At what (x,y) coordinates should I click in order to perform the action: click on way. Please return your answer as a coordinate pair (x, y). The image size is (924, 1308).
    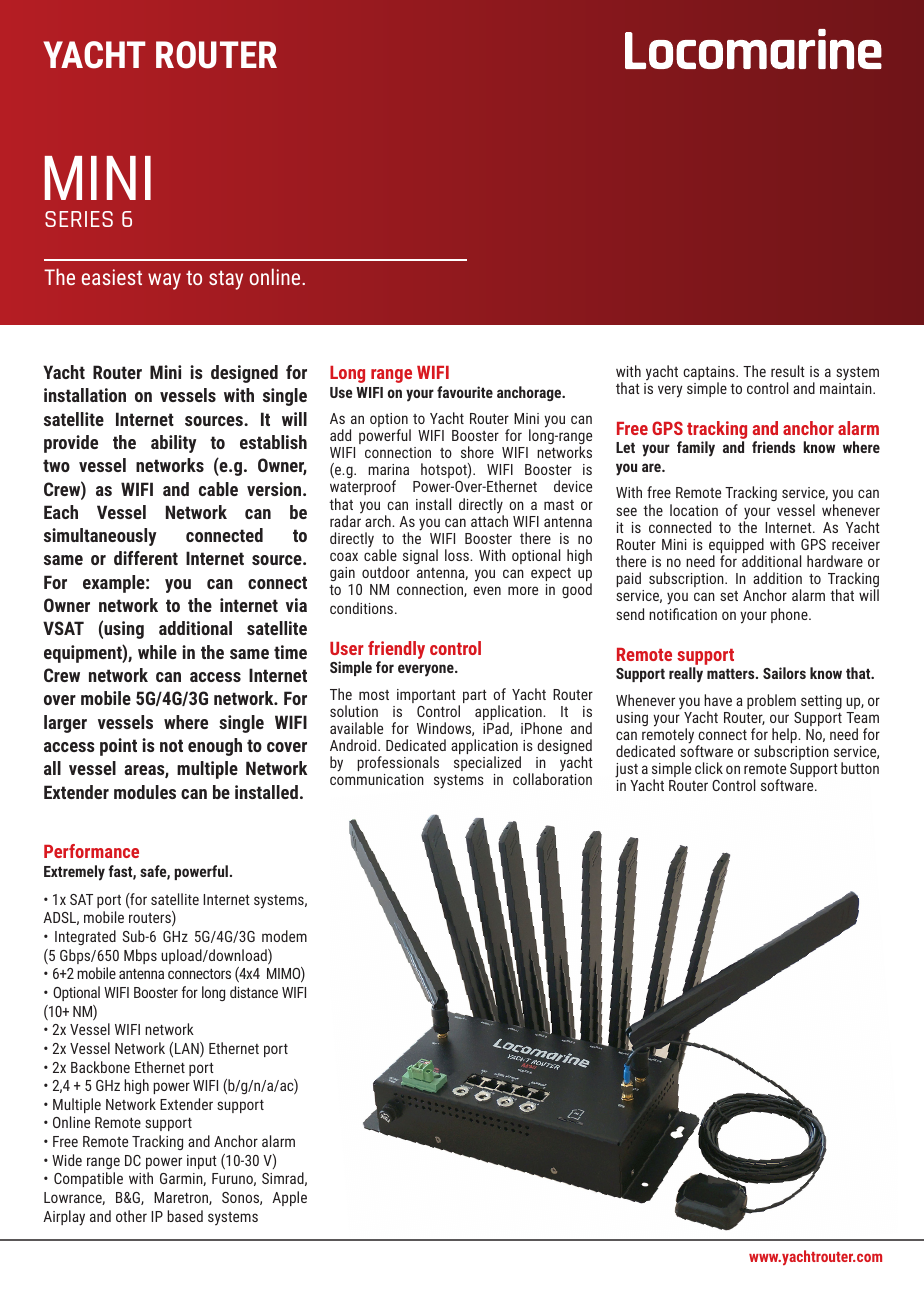
    Looking at the image, I should click on (164, 281).
